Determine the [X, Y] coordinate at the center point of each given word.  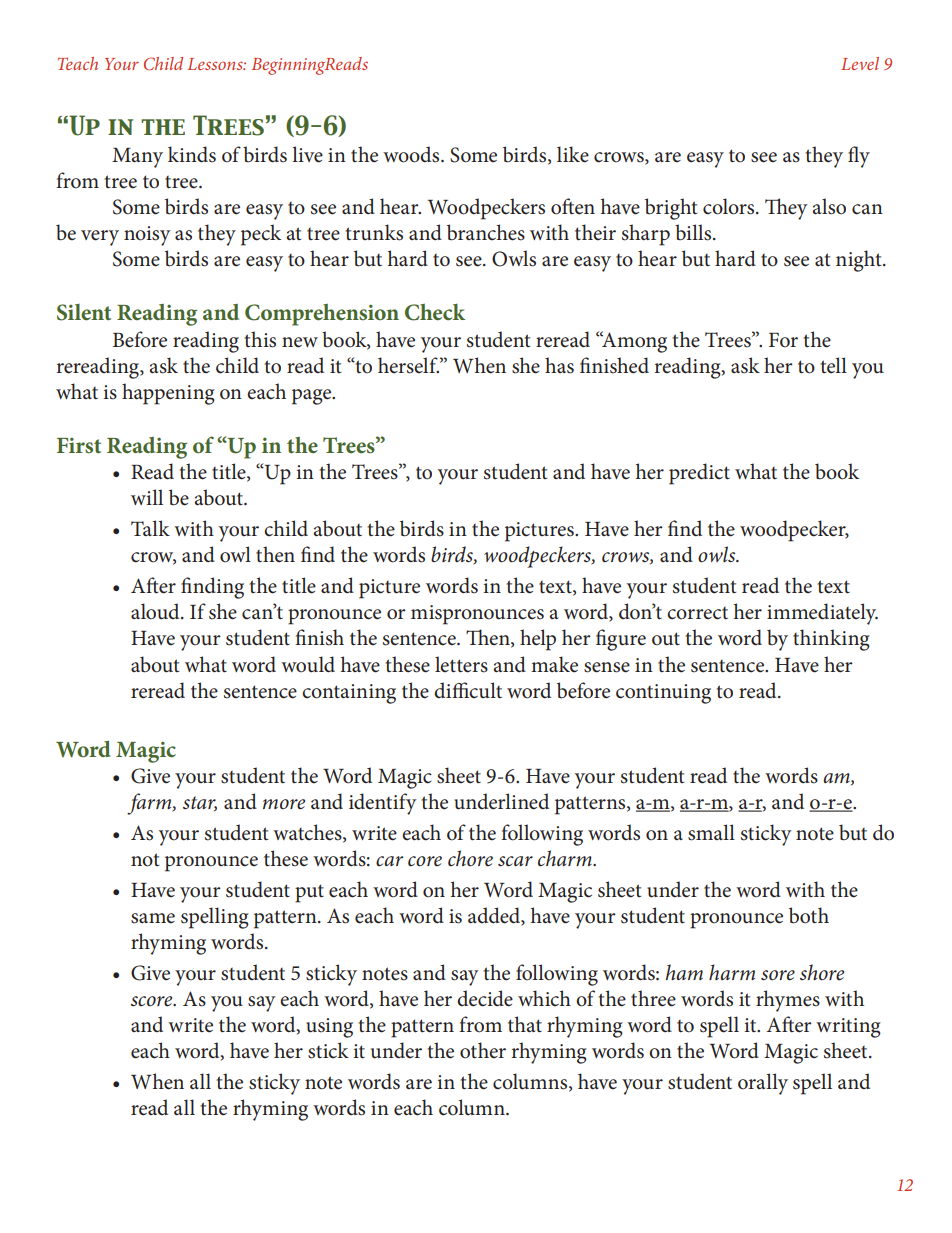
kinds [192, 154]
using [329, 1028]
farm [150, 804]
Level [860, 63]
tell [833, 365]
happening [168, 394]
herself [408, 365]
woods [412, 154]
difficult [468, 690]
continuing [663, 694]
